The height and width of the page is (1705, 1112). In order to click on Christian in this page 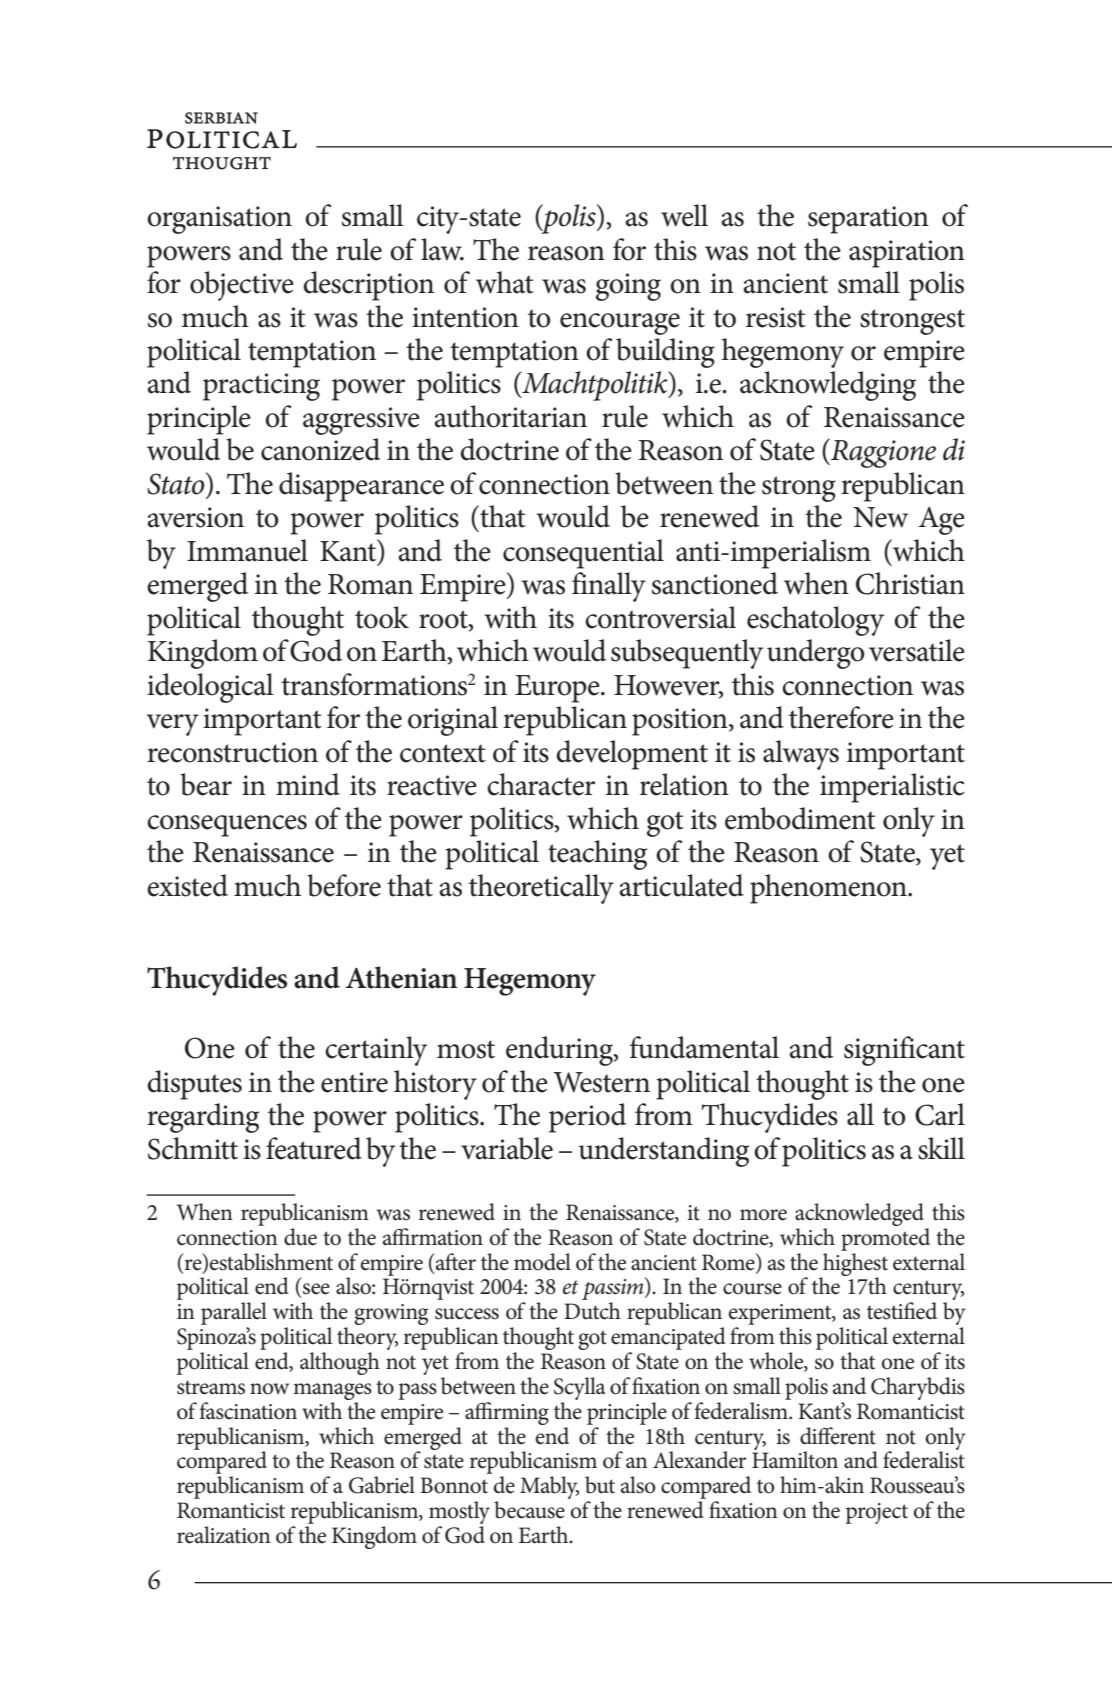, I will do `click(910, 583)`.
